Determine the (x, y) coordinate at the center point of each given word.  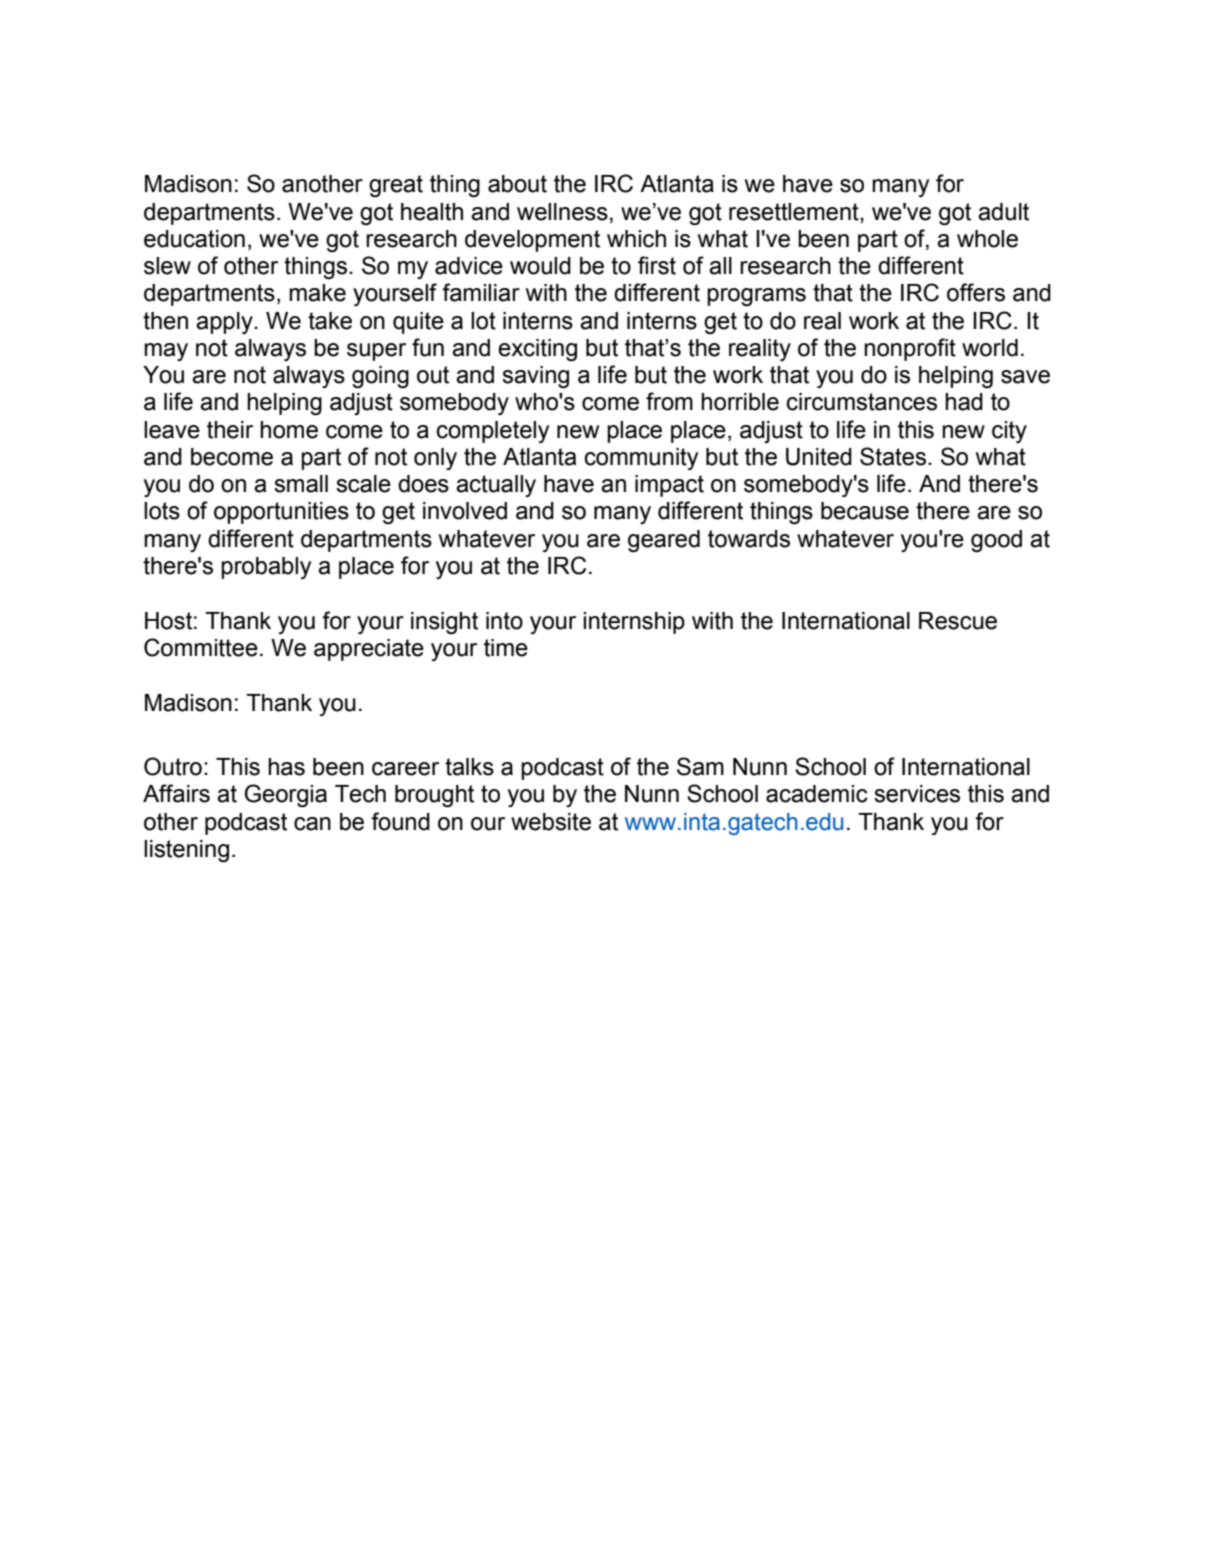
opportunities (281, 513)
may (166, 352)
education (194, 239)
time (506, 648)
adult (1003, 212)
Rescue (958, 621)
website (551, 822)
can (312, 824)
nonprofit (910, 349)
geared (664, 541)
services (917, 794)
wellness (562, 212)
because (865, 511)
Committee (201, 647)
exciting (537, 350)
